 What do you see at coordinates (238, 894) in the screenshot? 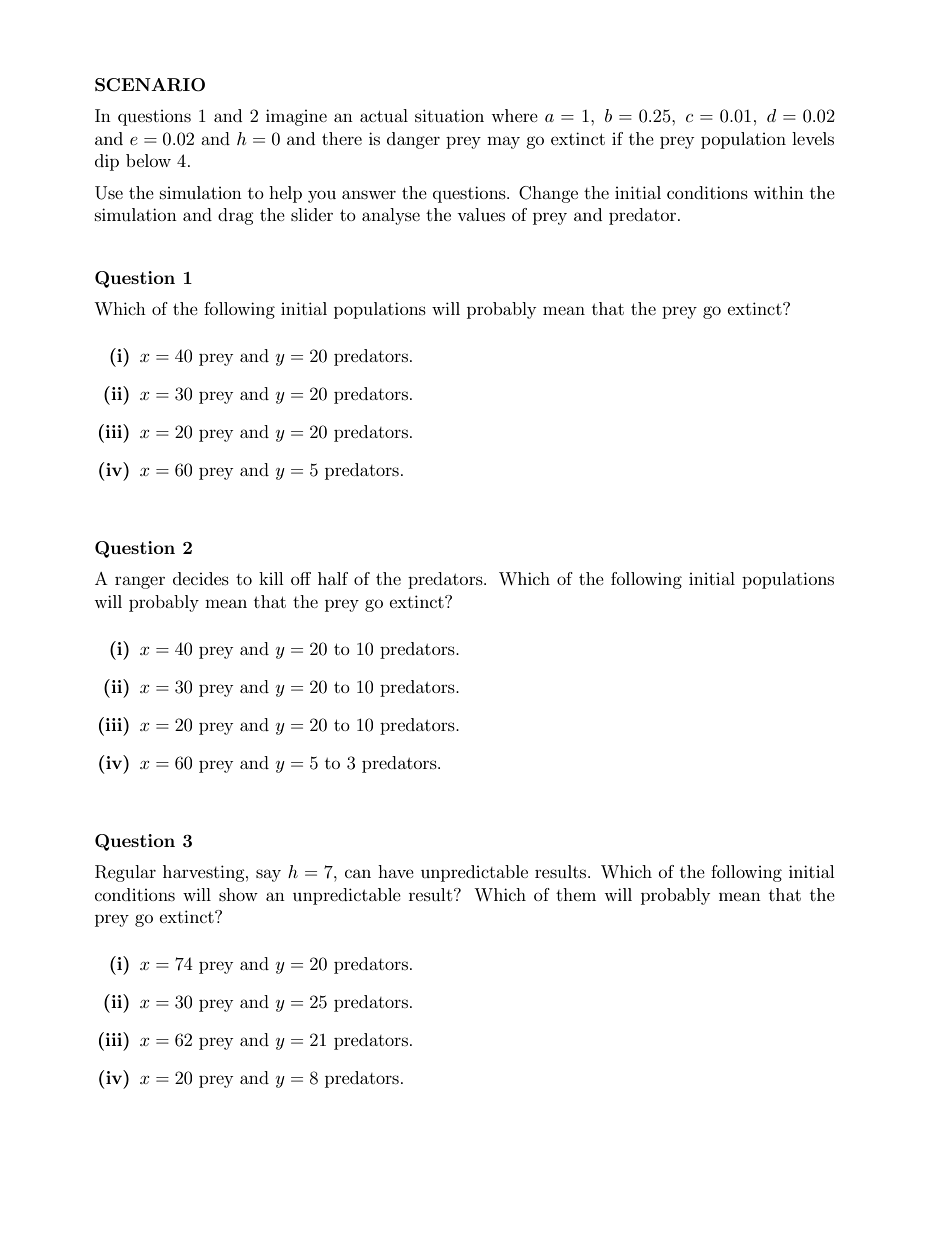
I see `show` at bounding box center [238, 894].
